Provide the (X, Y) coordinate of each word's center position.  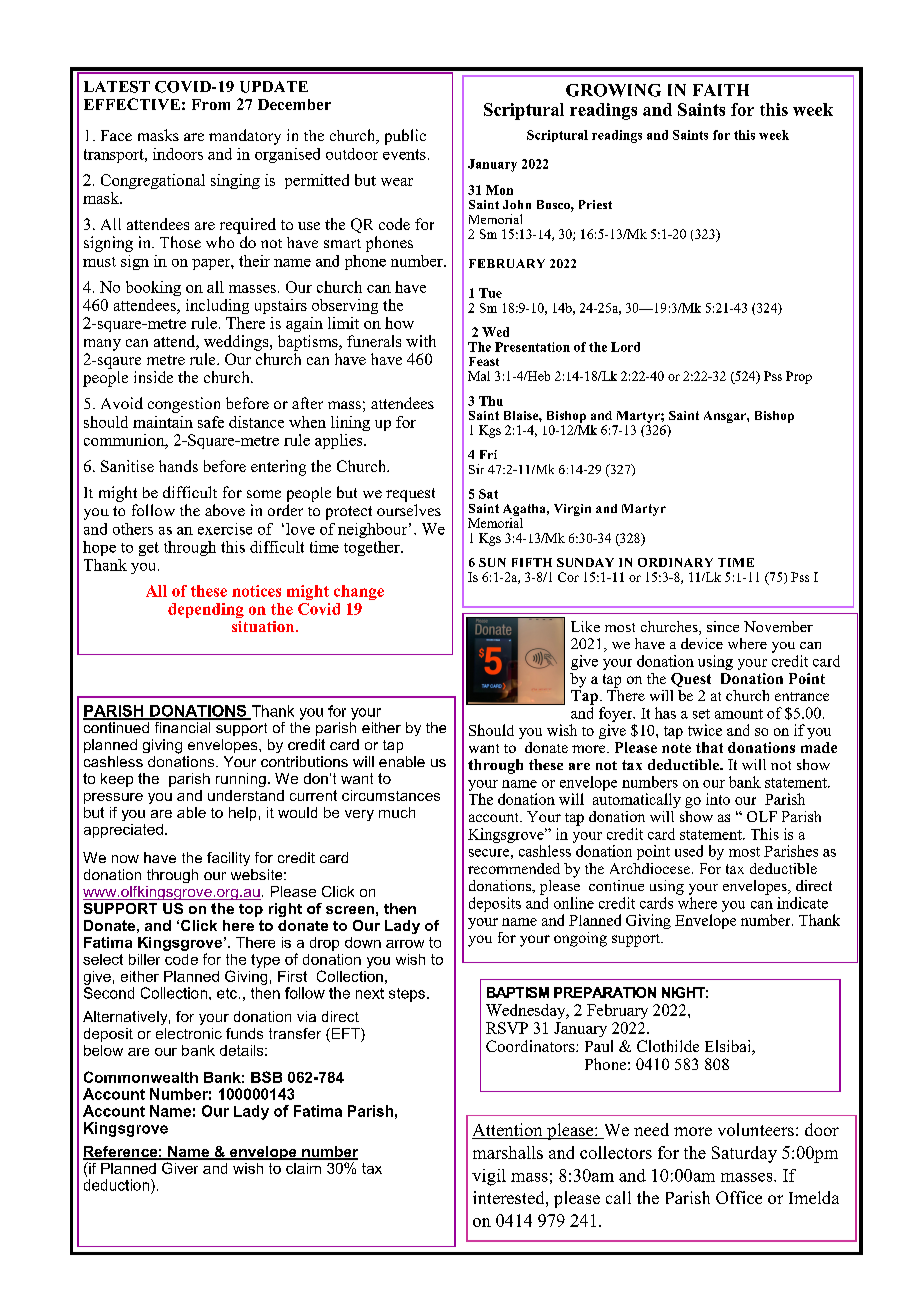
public (405, 137)
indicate (802, 903)
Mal (479, 376)
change (359, 592)
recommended (514, 868)
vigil (489, 1177)
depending (206, 610)
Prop (799, 377)
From (211, 104)
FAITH (721, 90)
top (251, 910)
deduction (116, 1185)
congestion (184, 405)
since (723, 626)
